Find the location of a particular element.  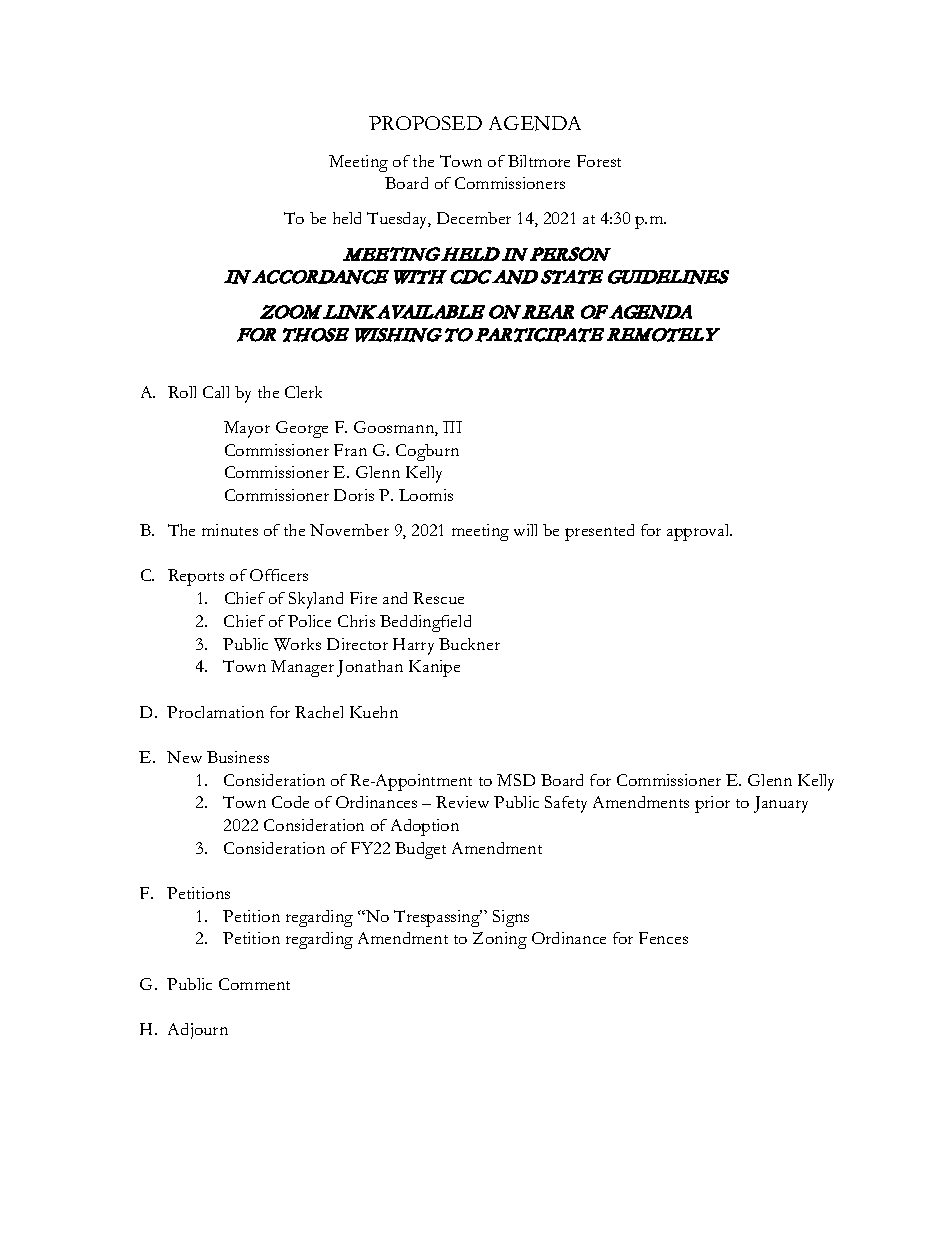

Comment is located at coordinates (254, 984).
